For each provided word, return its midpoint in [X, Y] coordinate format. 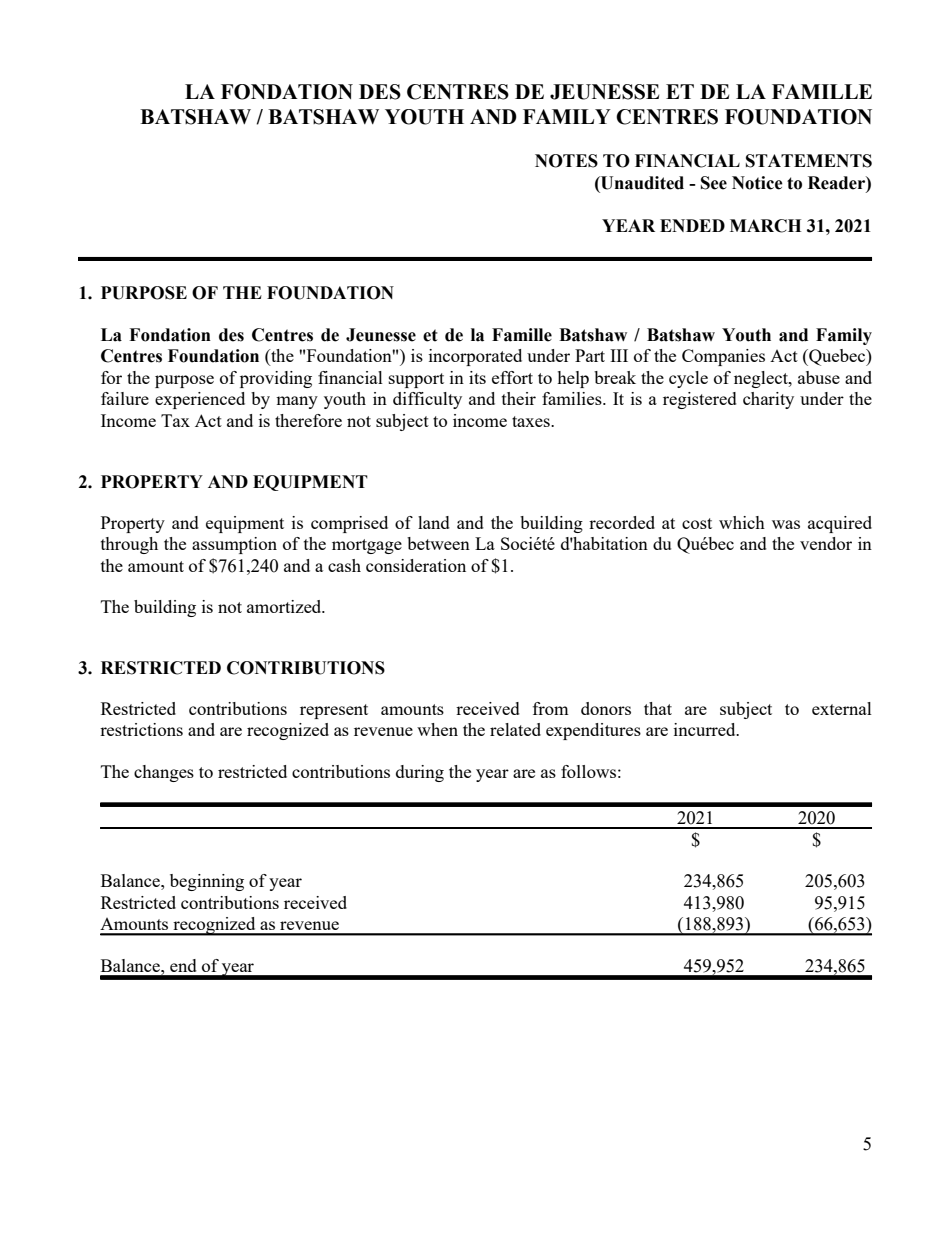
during [420, 773]
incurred [706, 729]
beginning [207, 882]
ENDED [692, 225]
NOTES [566, 161]
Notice [757, 183]
